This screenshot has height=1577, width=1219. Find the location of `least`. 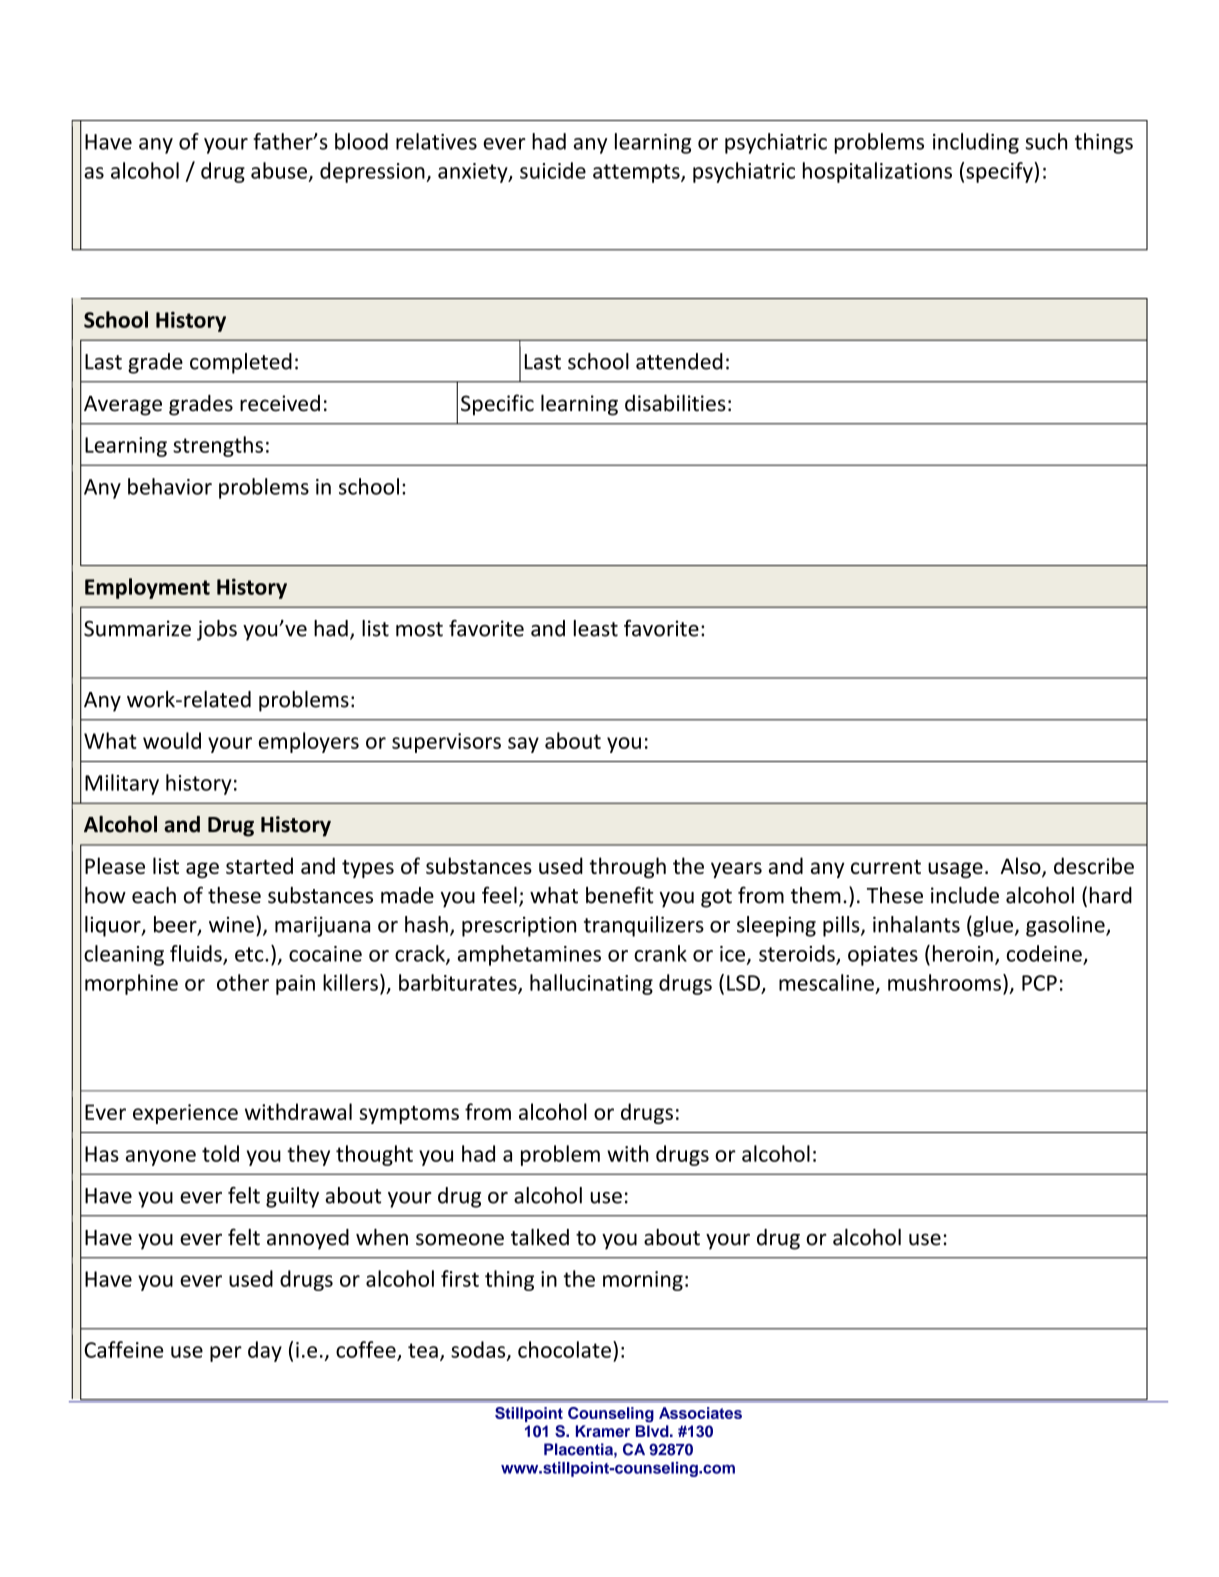

least is located at coordinates (596, 628).
